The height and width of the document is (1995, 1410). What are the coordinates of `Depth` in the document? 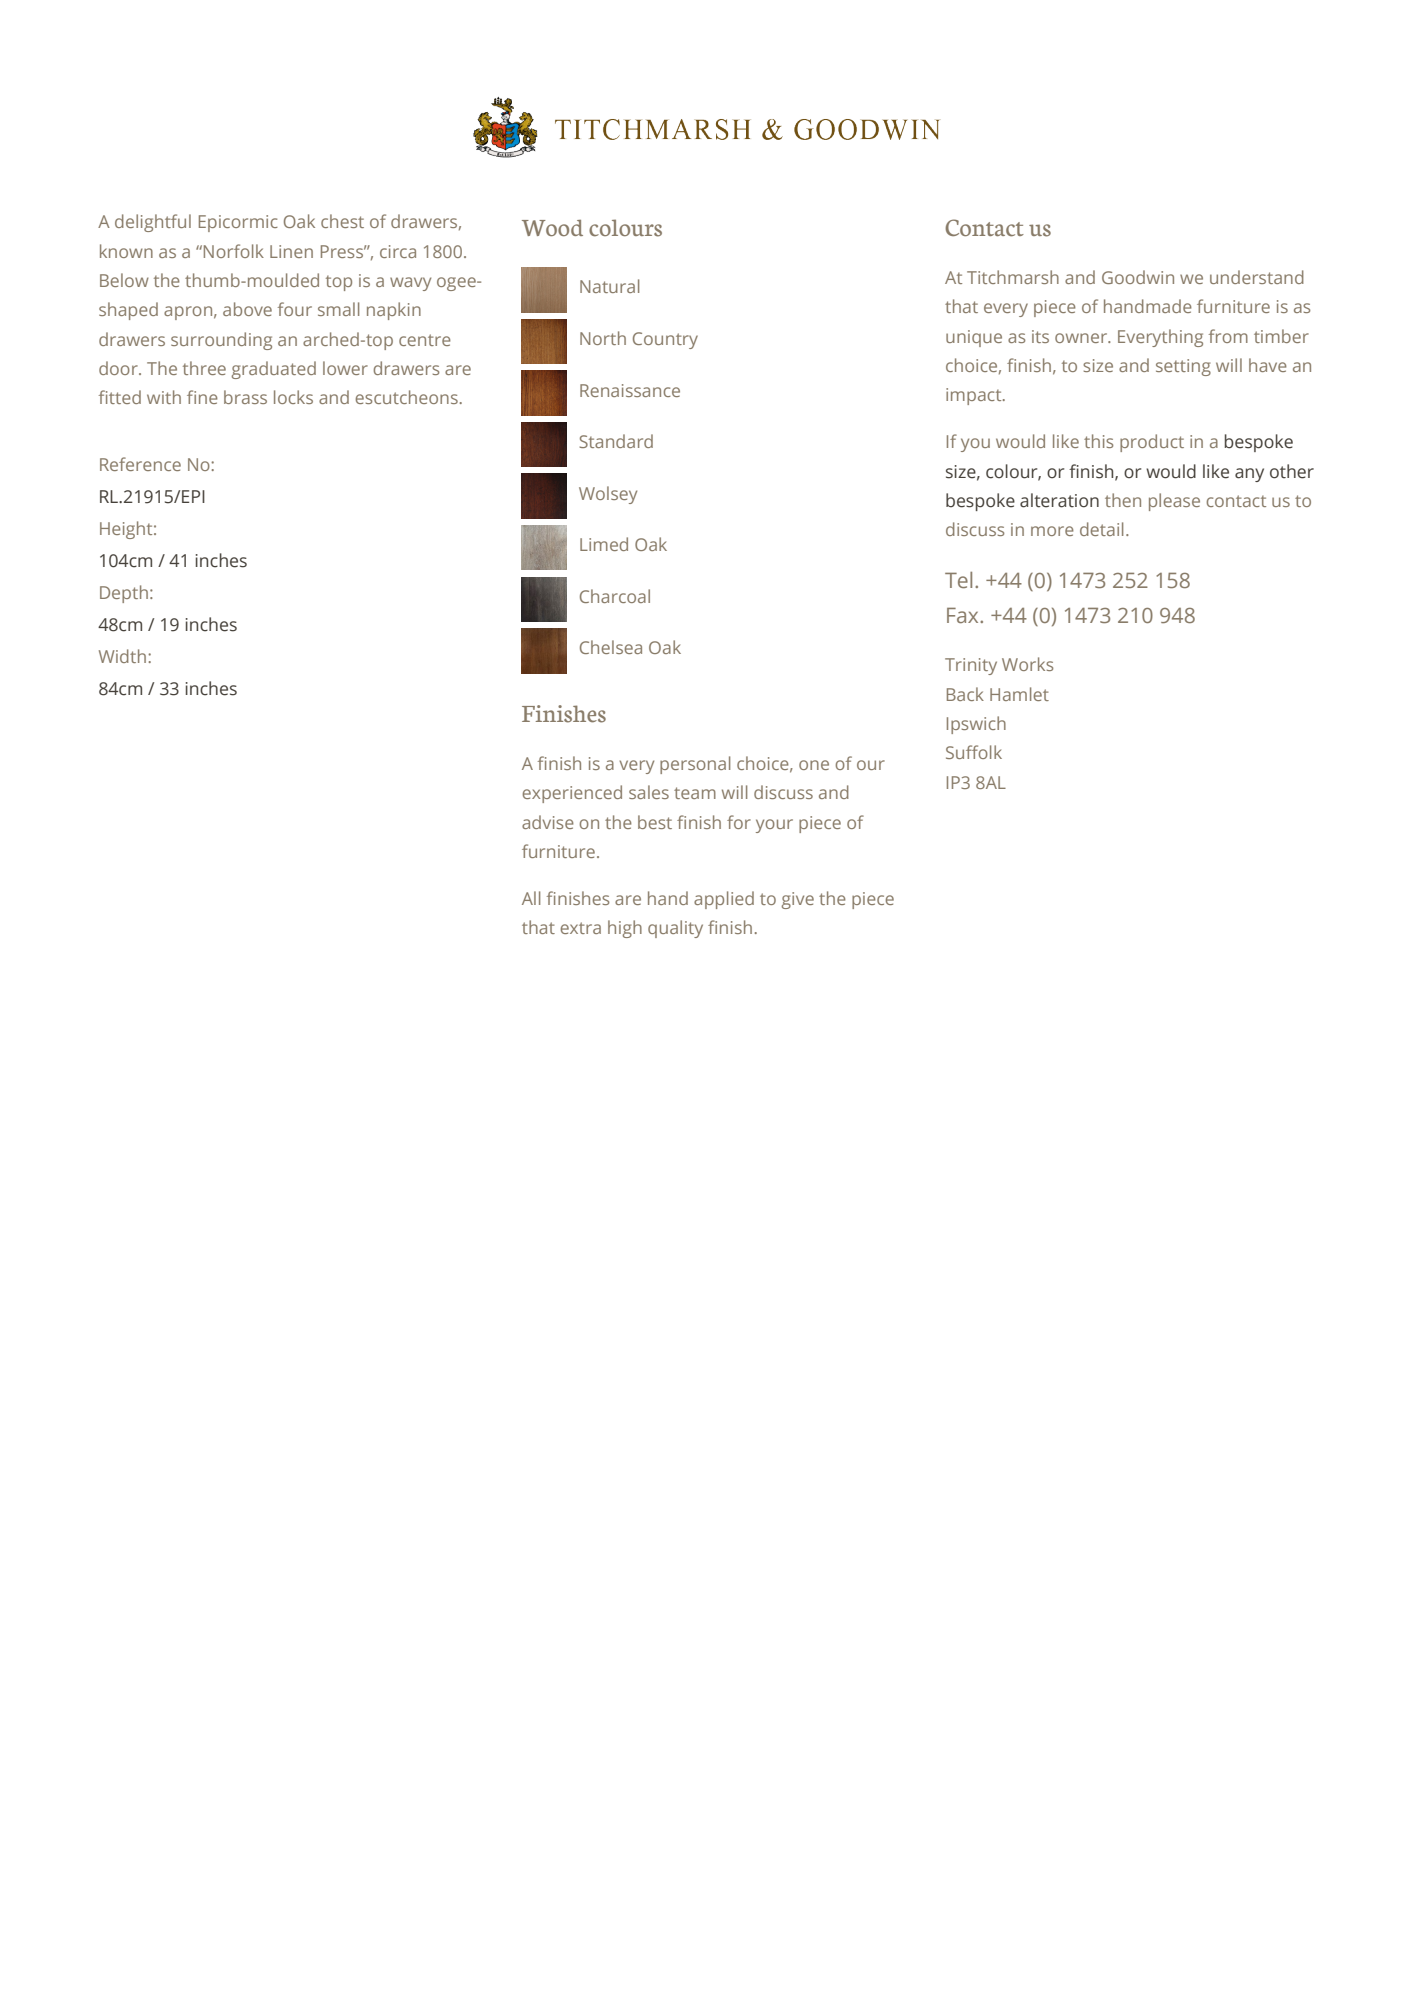 It's located at (124, 594).
